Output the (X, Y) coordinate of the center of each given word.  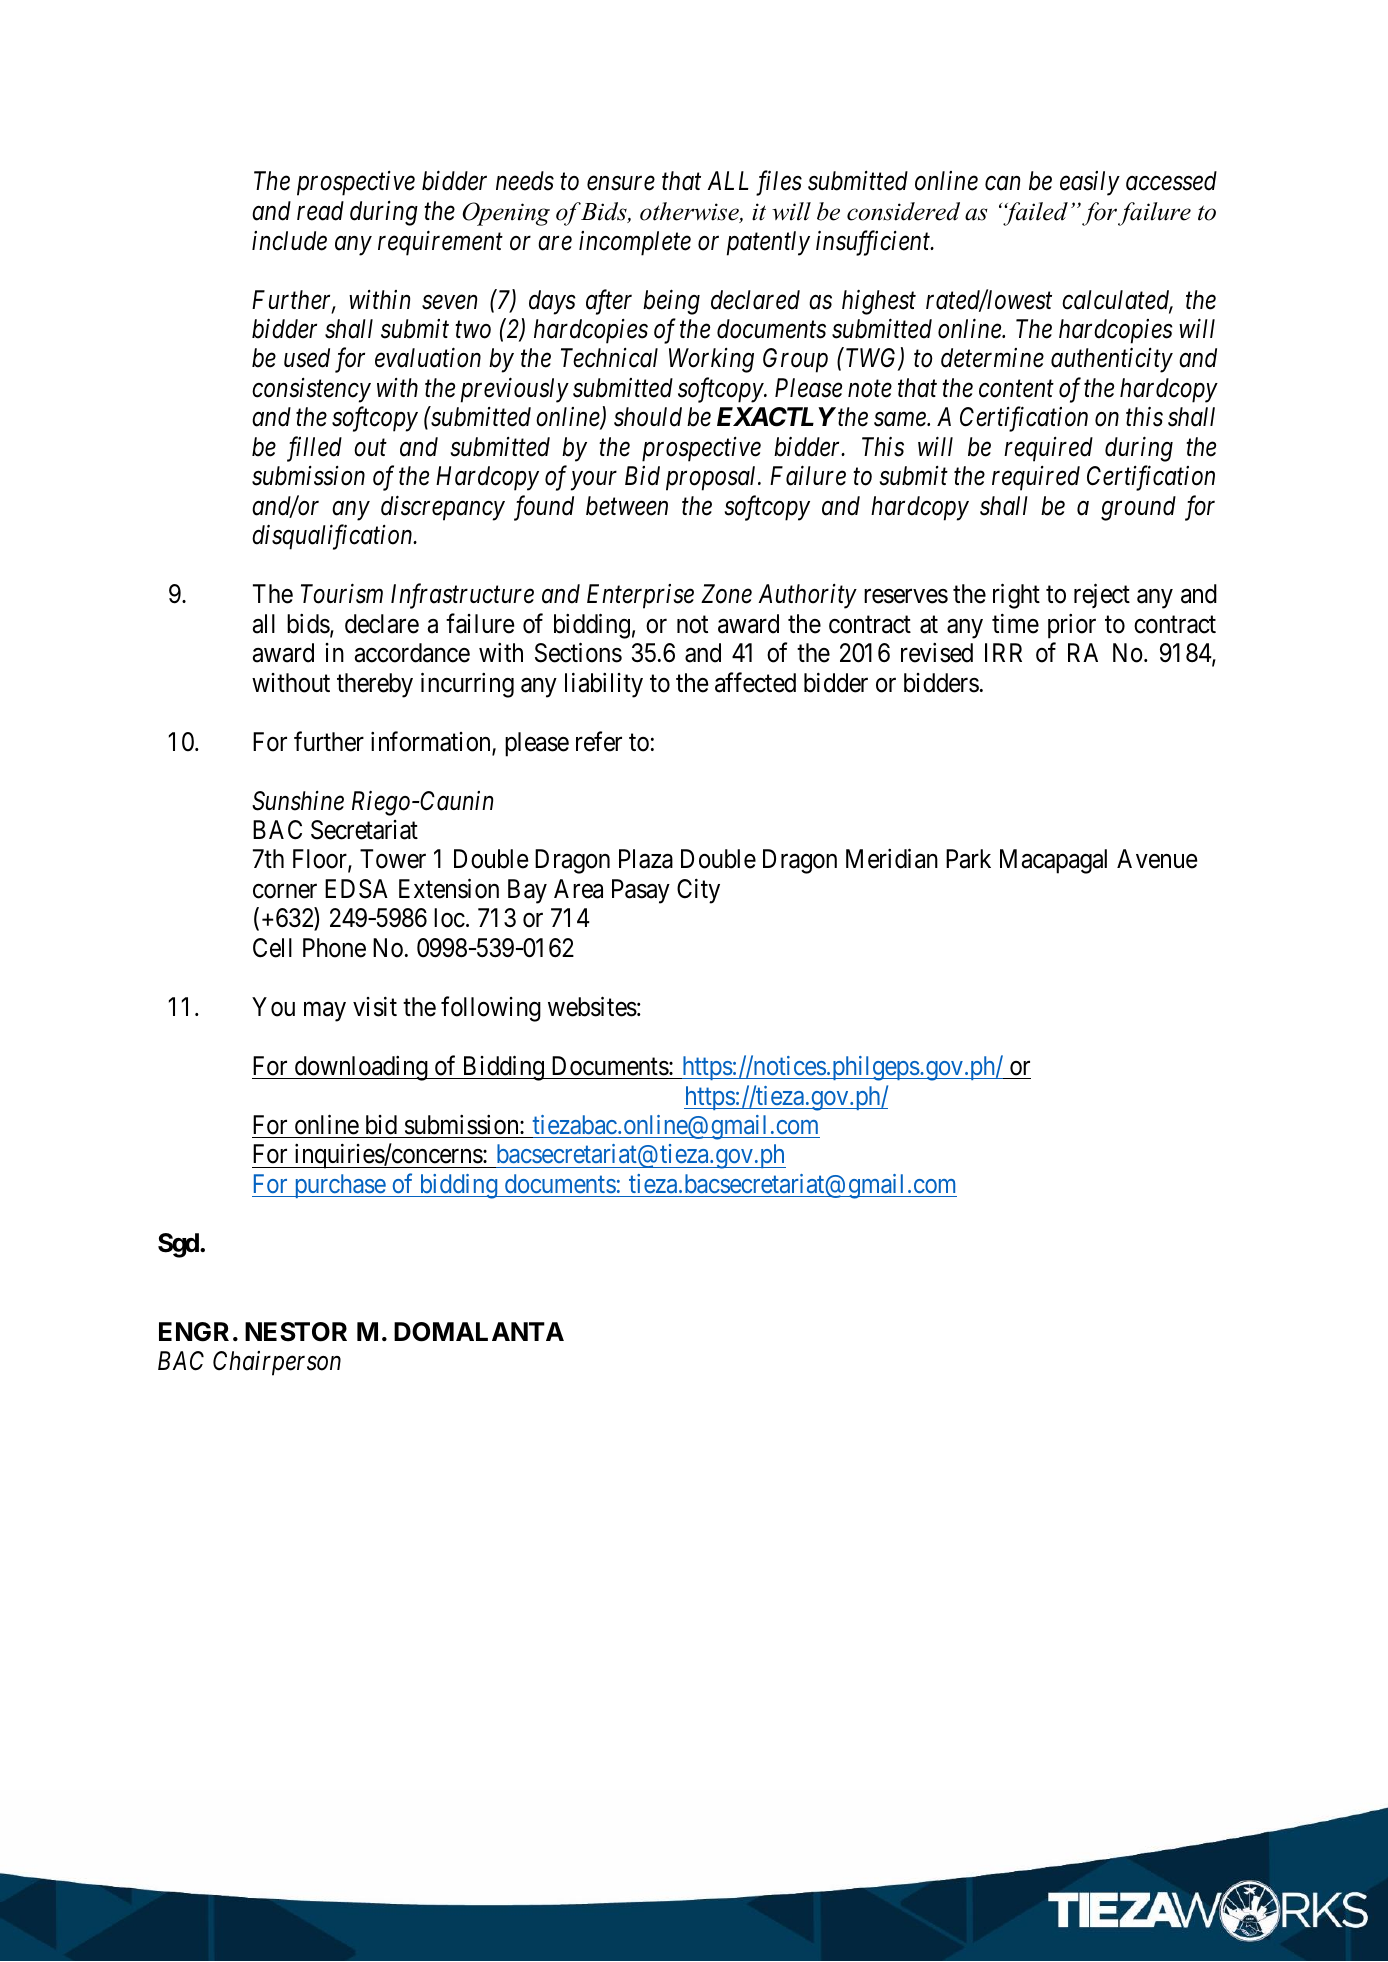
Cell (272, 948)
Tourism (342, 594)
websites (592, 1006)
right (1016, 596)
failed (1034, 214)
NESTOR (296, 1332)
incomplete (635, 243)
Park (968, 859)
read (320, 211)
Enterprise (640, 597)
